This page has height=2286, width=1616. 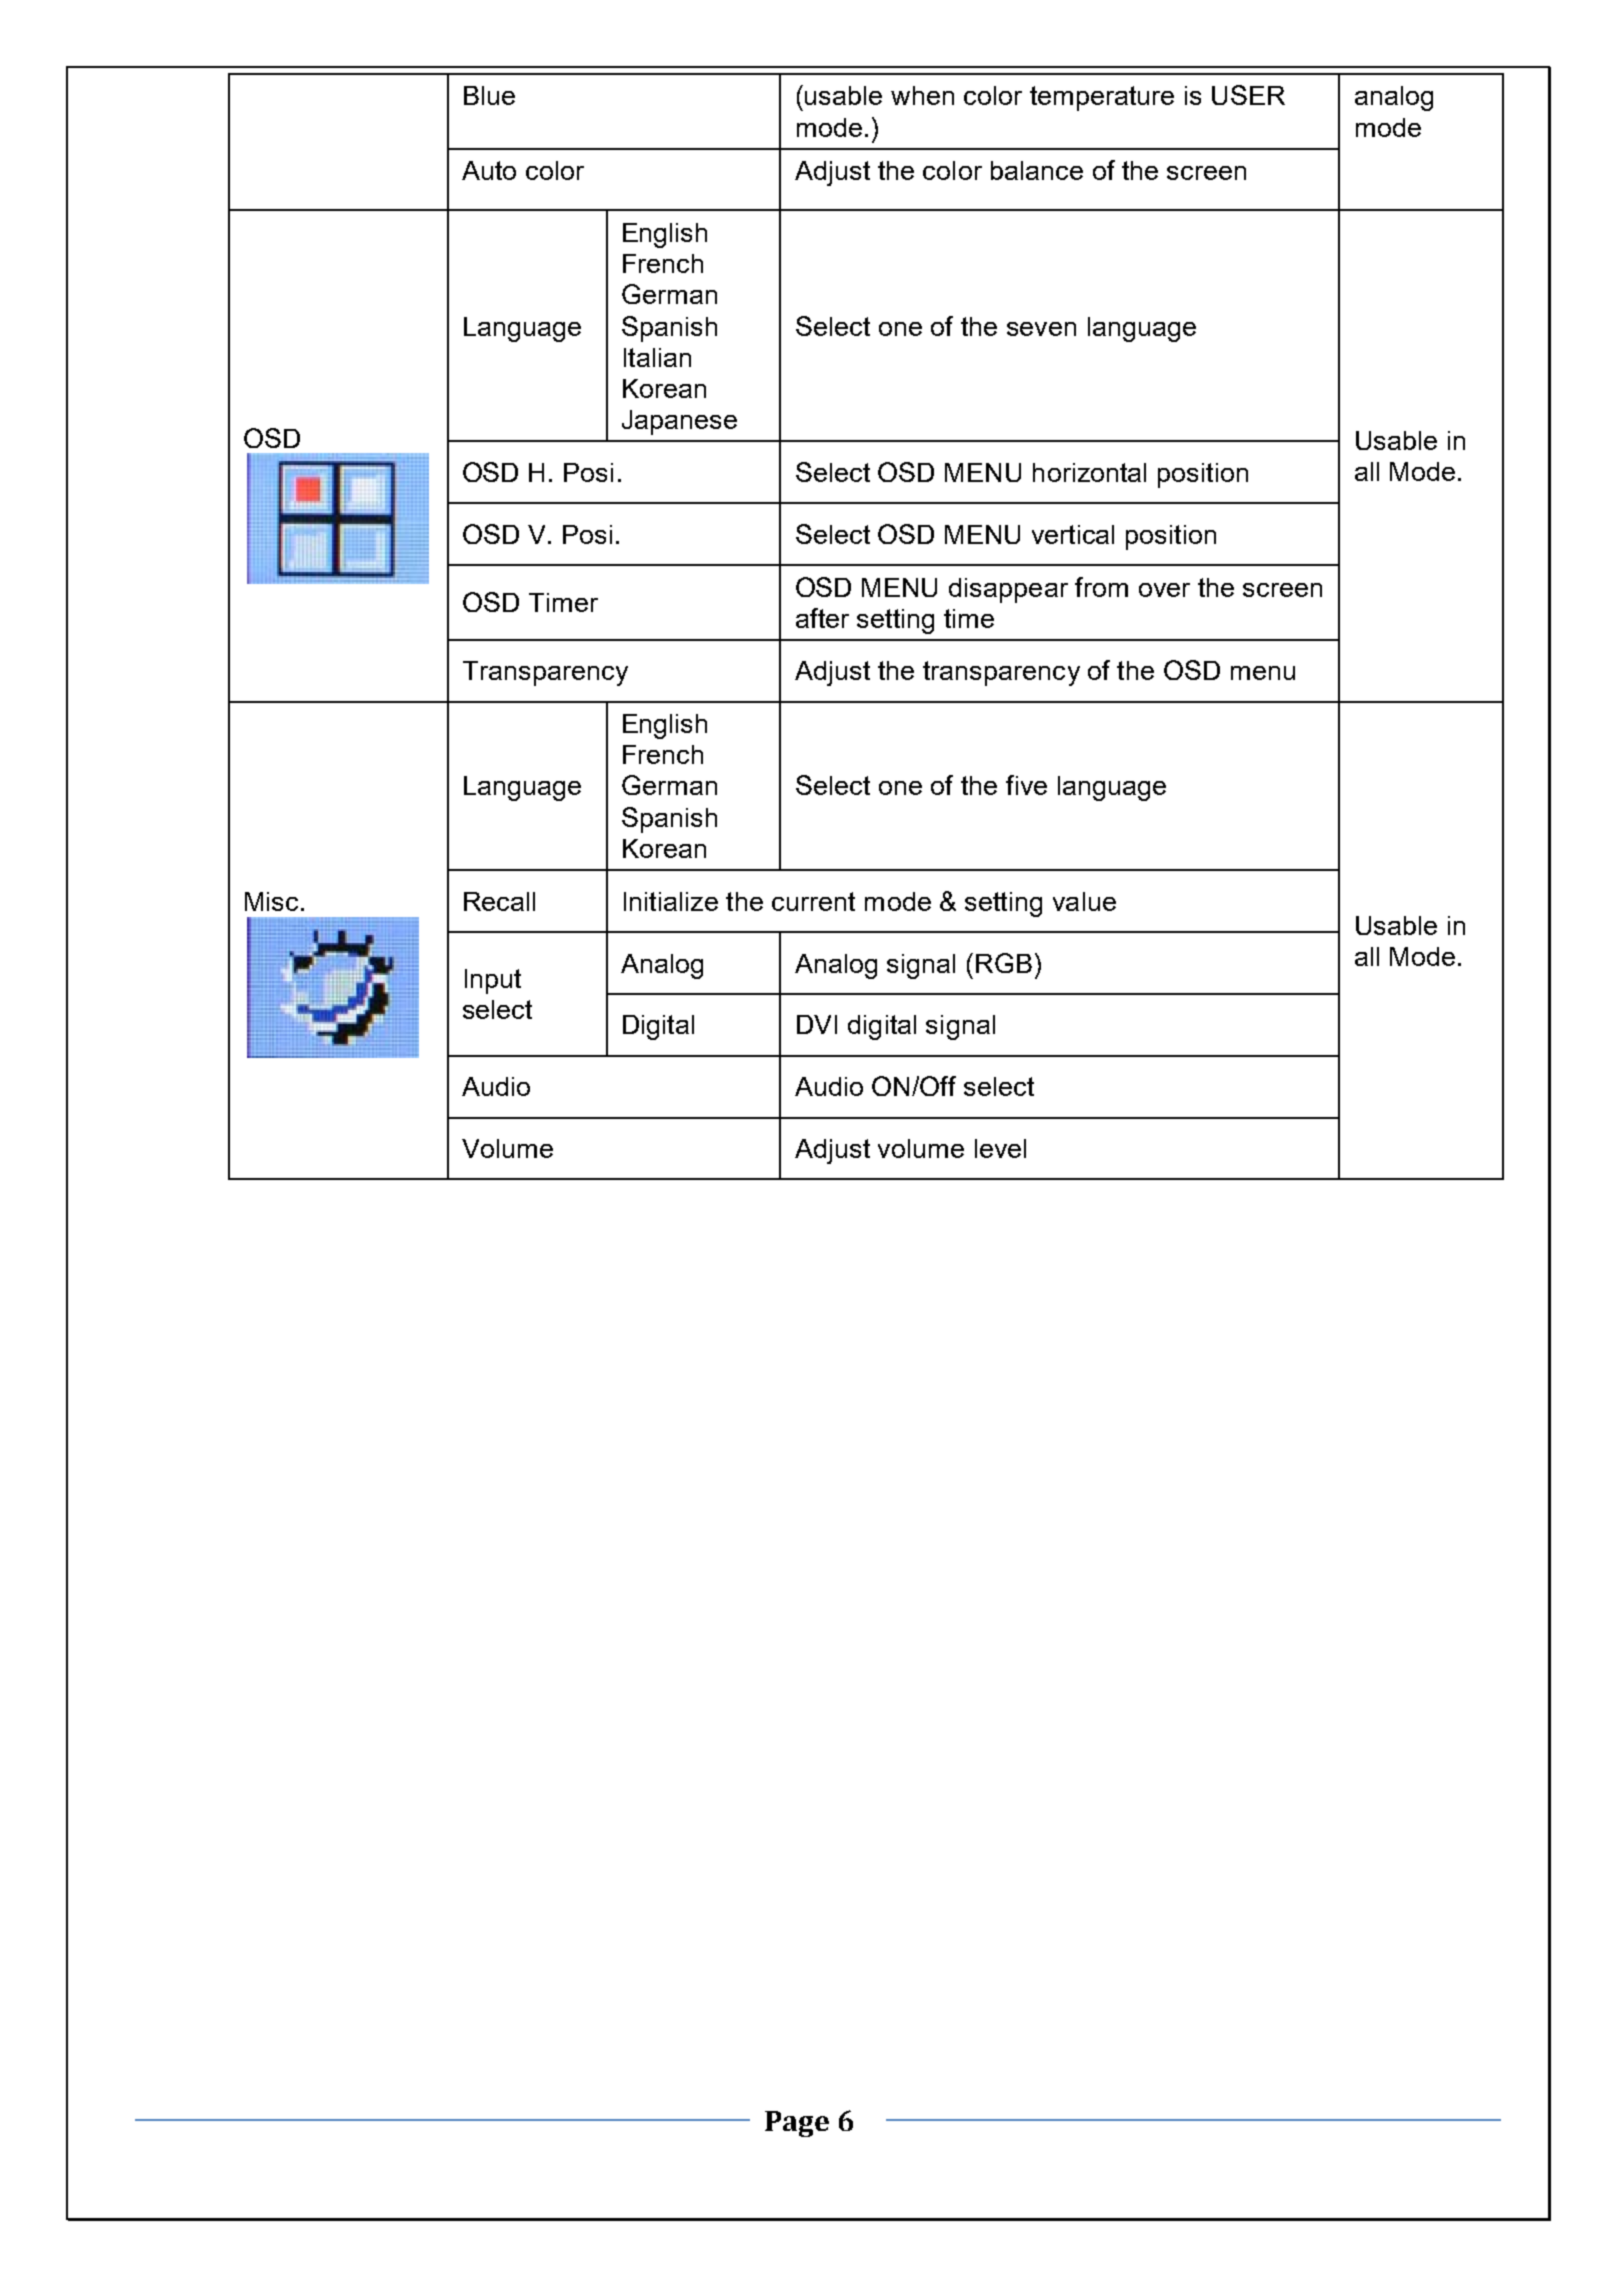 I want to click on value, so click(x=1084, y=901).
